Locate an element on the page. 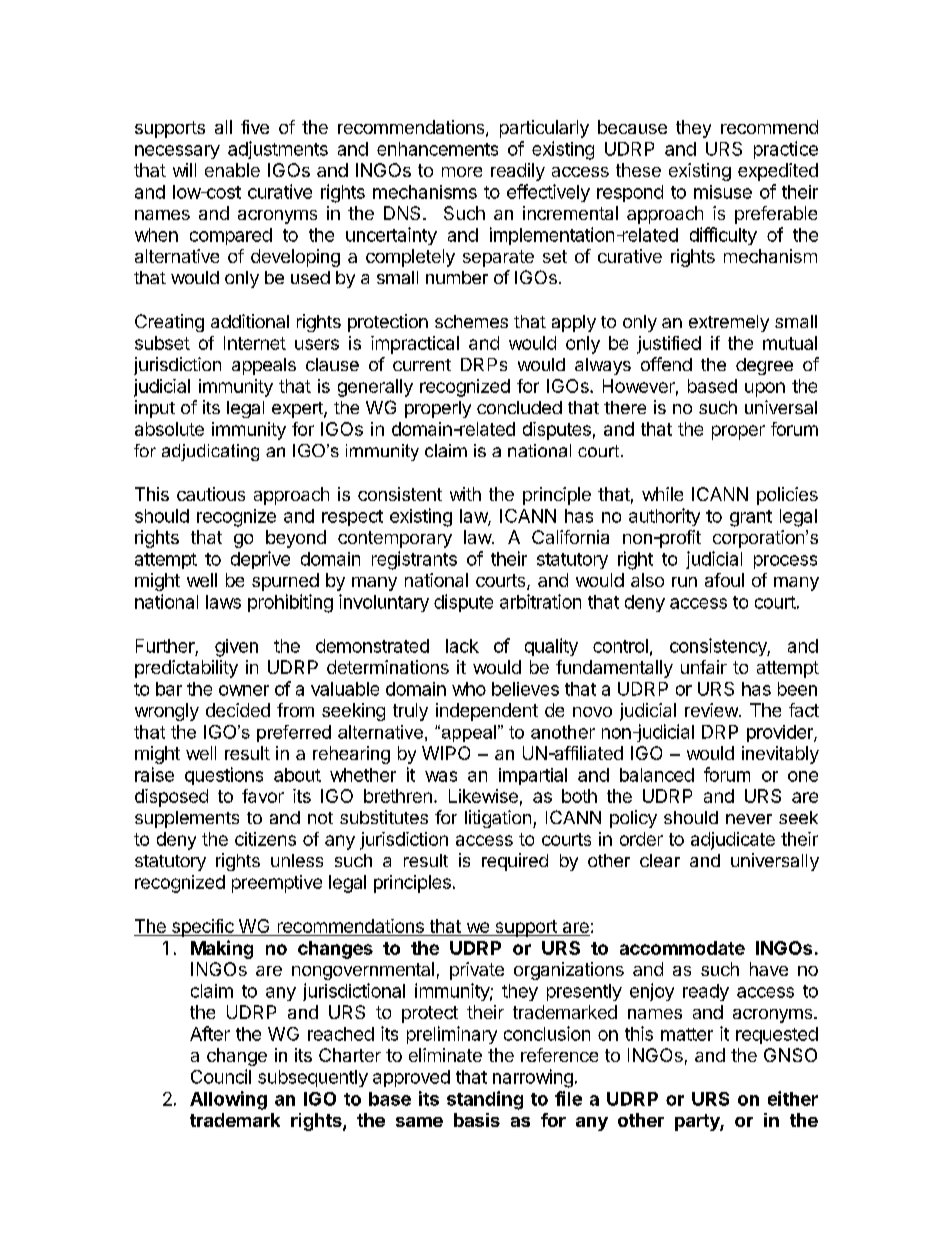 This image has height=1233, width=952. afoul is located at coordinates (724, 580).
